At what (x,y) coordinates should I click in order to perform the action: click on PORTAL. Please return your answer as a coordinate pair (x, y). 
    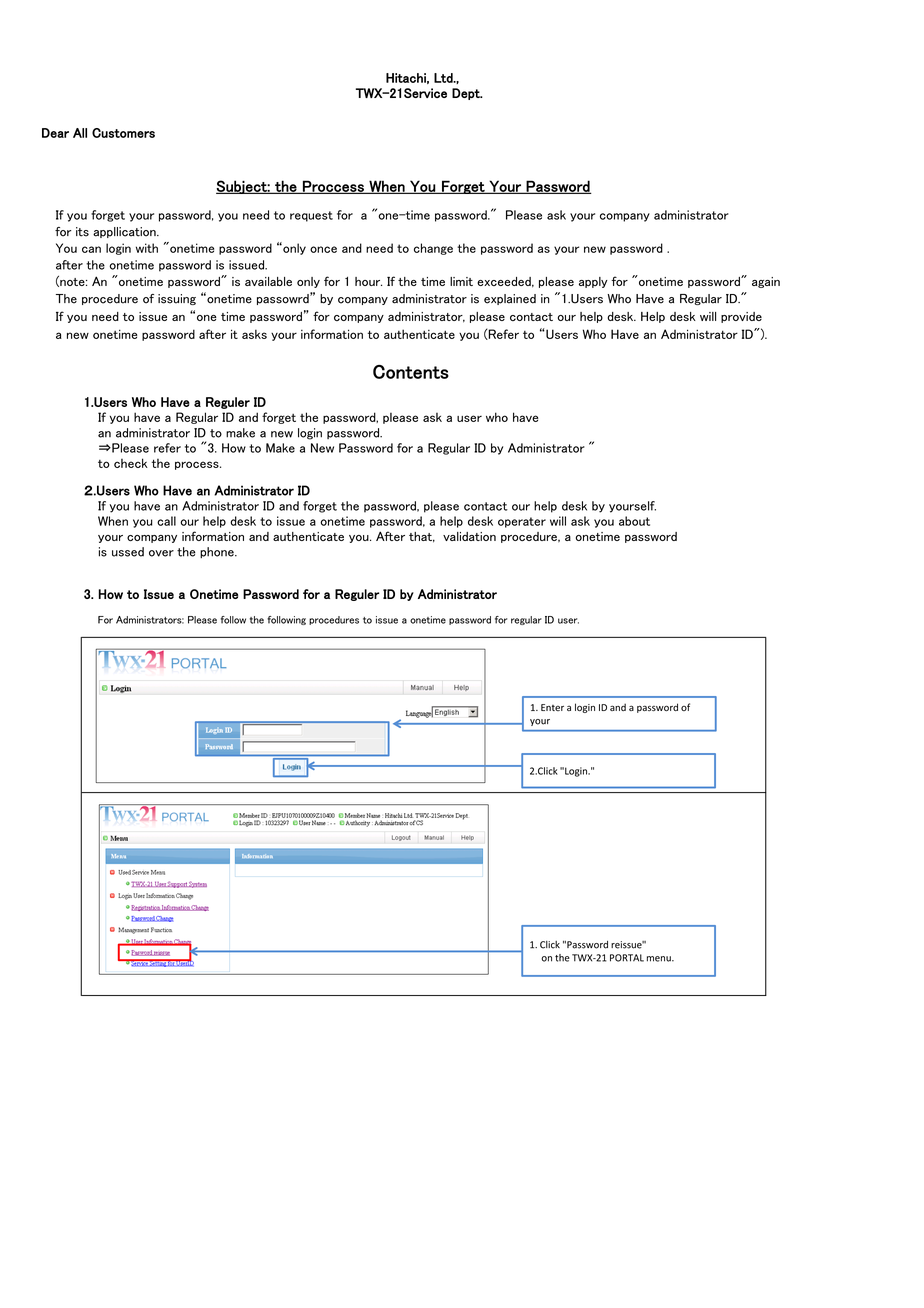
    Looking at the image, I should click on (627, 958).
